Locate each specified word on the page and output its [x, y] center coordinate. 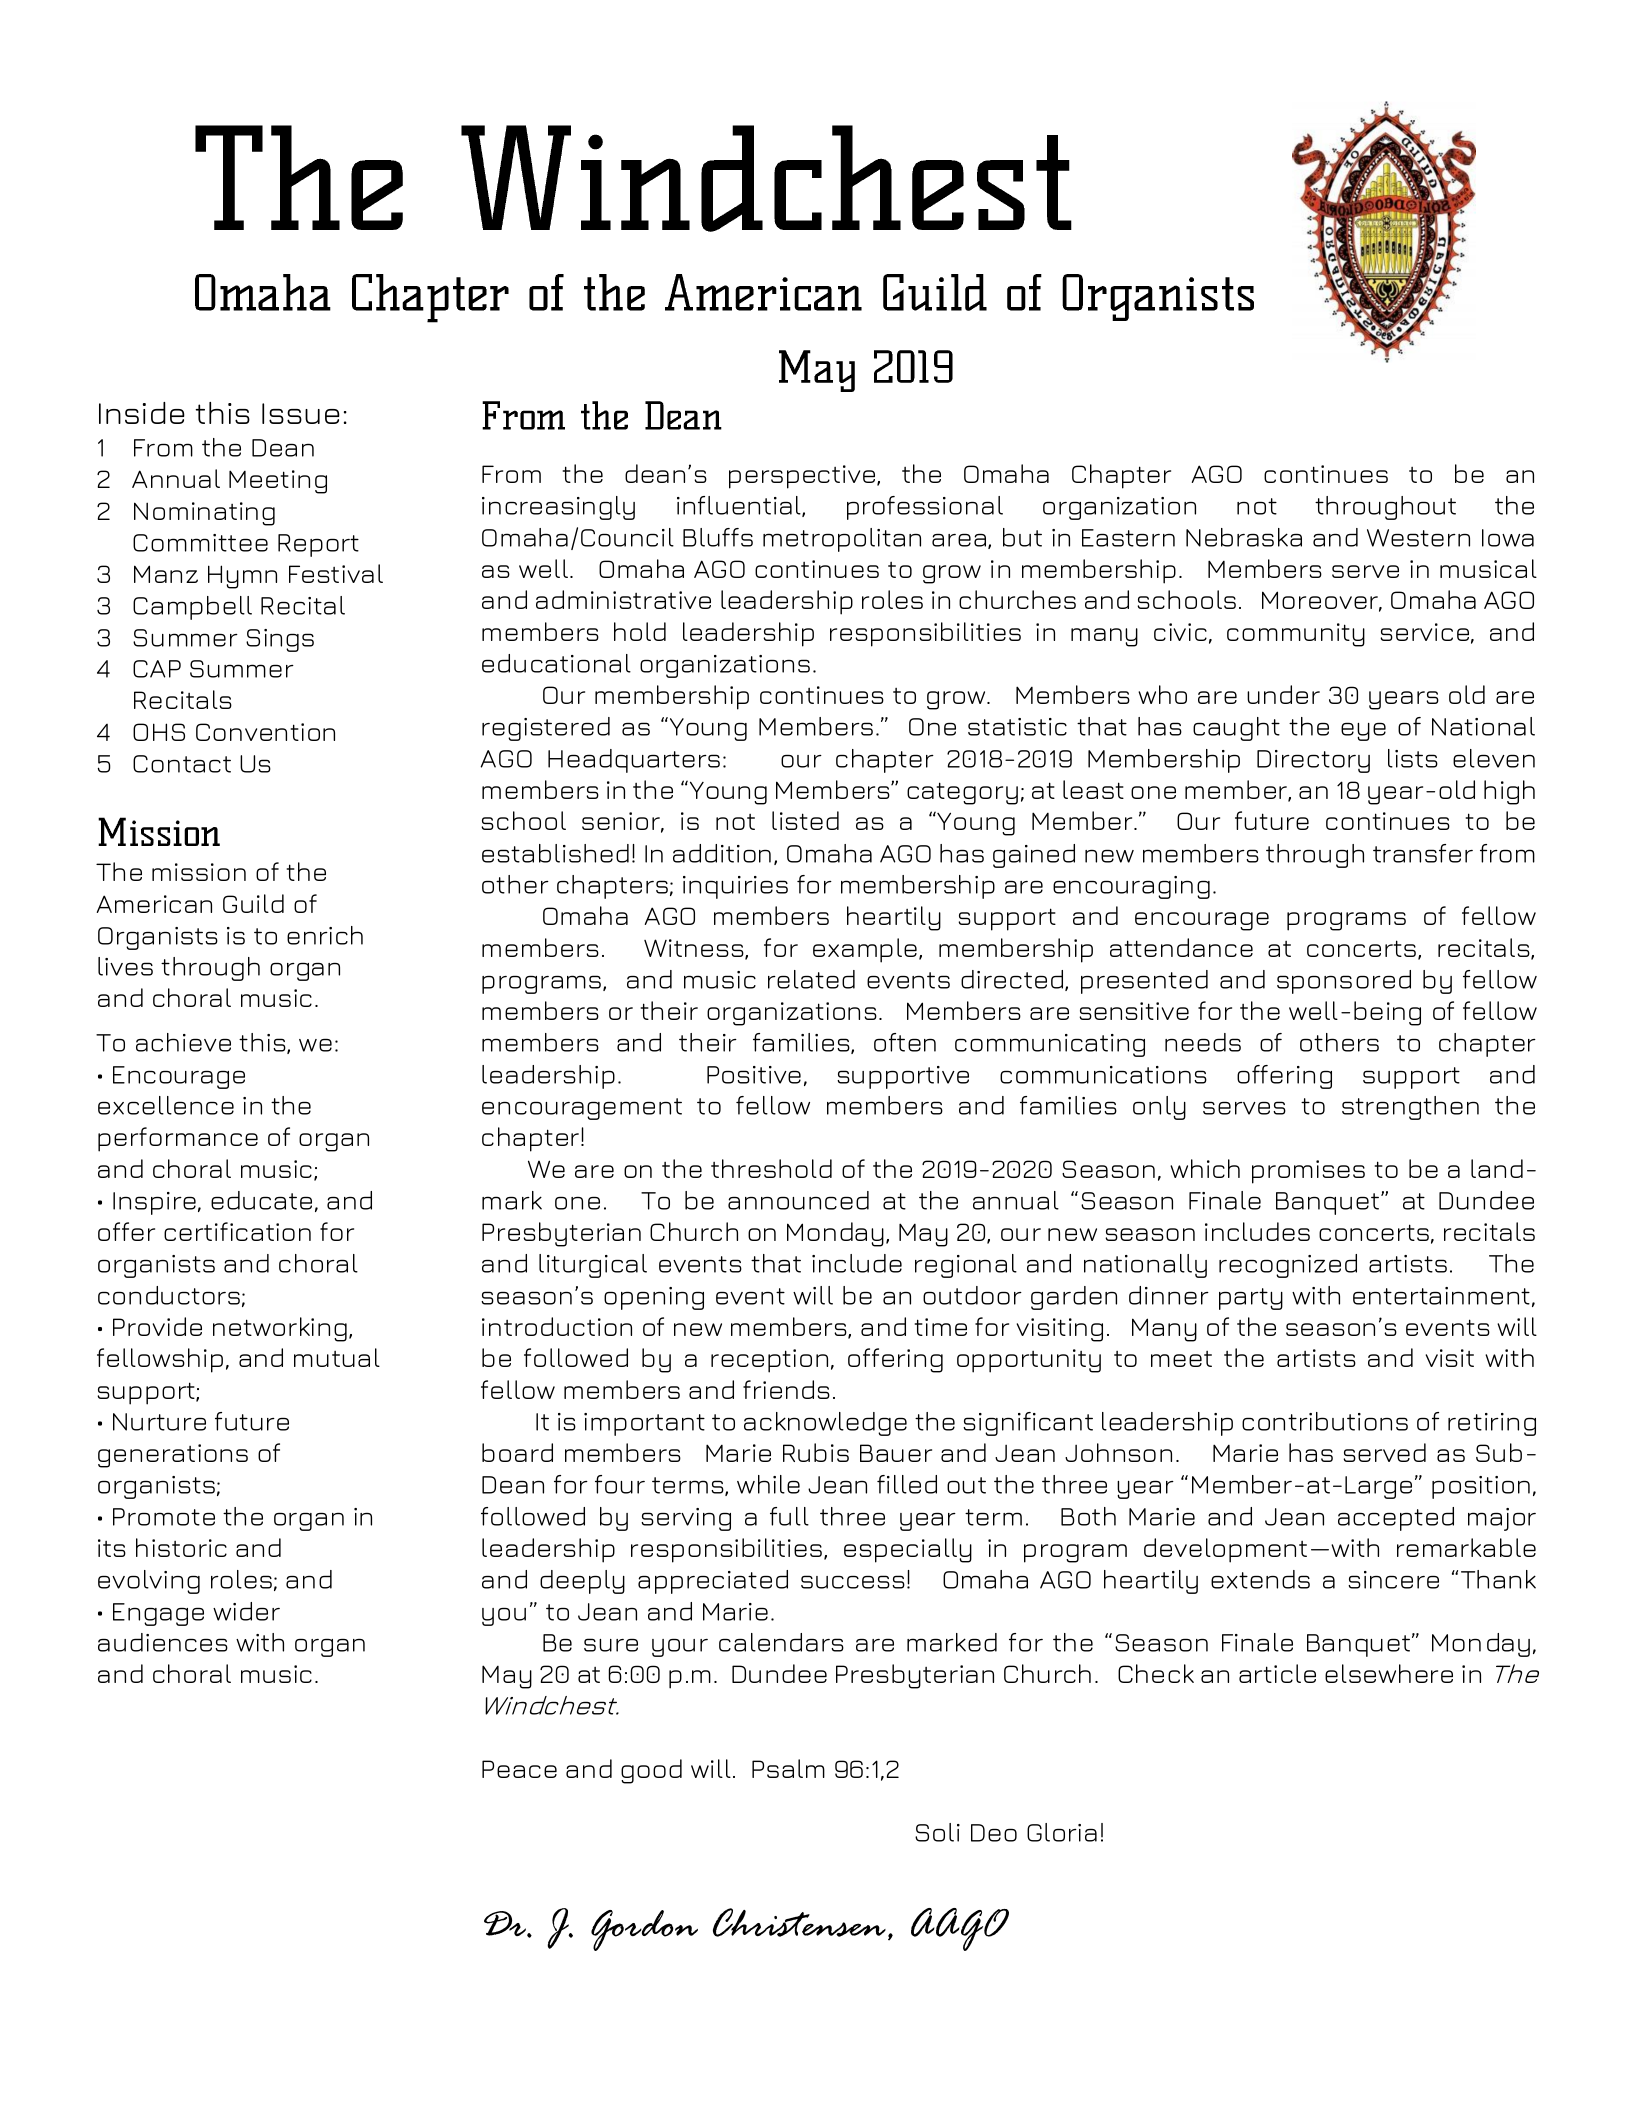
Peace [519, 1769]
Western [1418, 538]
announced [798, 1200]
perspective [803, 477]
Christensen [799, 1922]
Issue [301, 413]
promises [1308, 1172]
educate [261, 1200]
